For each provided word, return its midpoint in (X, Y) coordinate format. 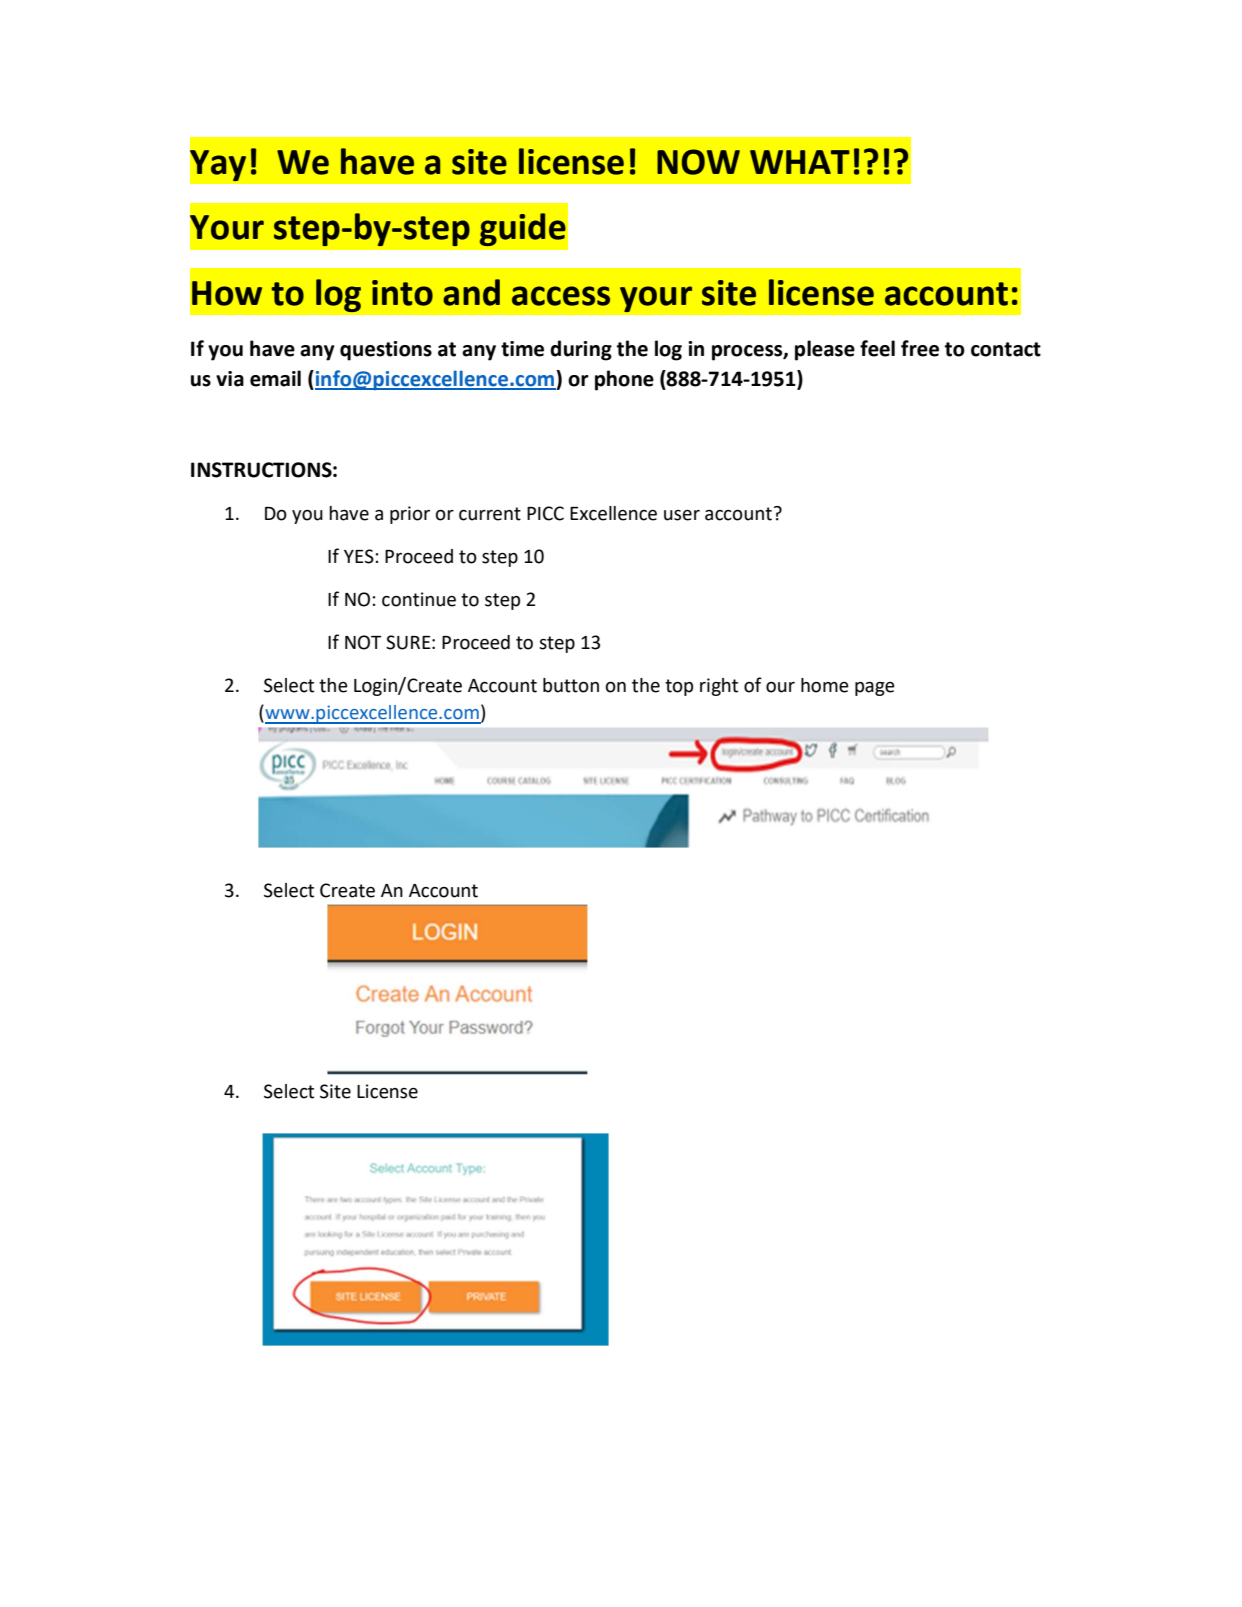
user (682, 515)
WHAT (800, 162)
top (679, 687)
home (825, 685)
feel (877, 348)
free (920, 348)
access (561, 296)
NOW (698, 162)
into (402, 293)
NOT (363, 642)
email (275, 378)
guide (523, 229)
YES (359, 556)
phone (624, 380)
